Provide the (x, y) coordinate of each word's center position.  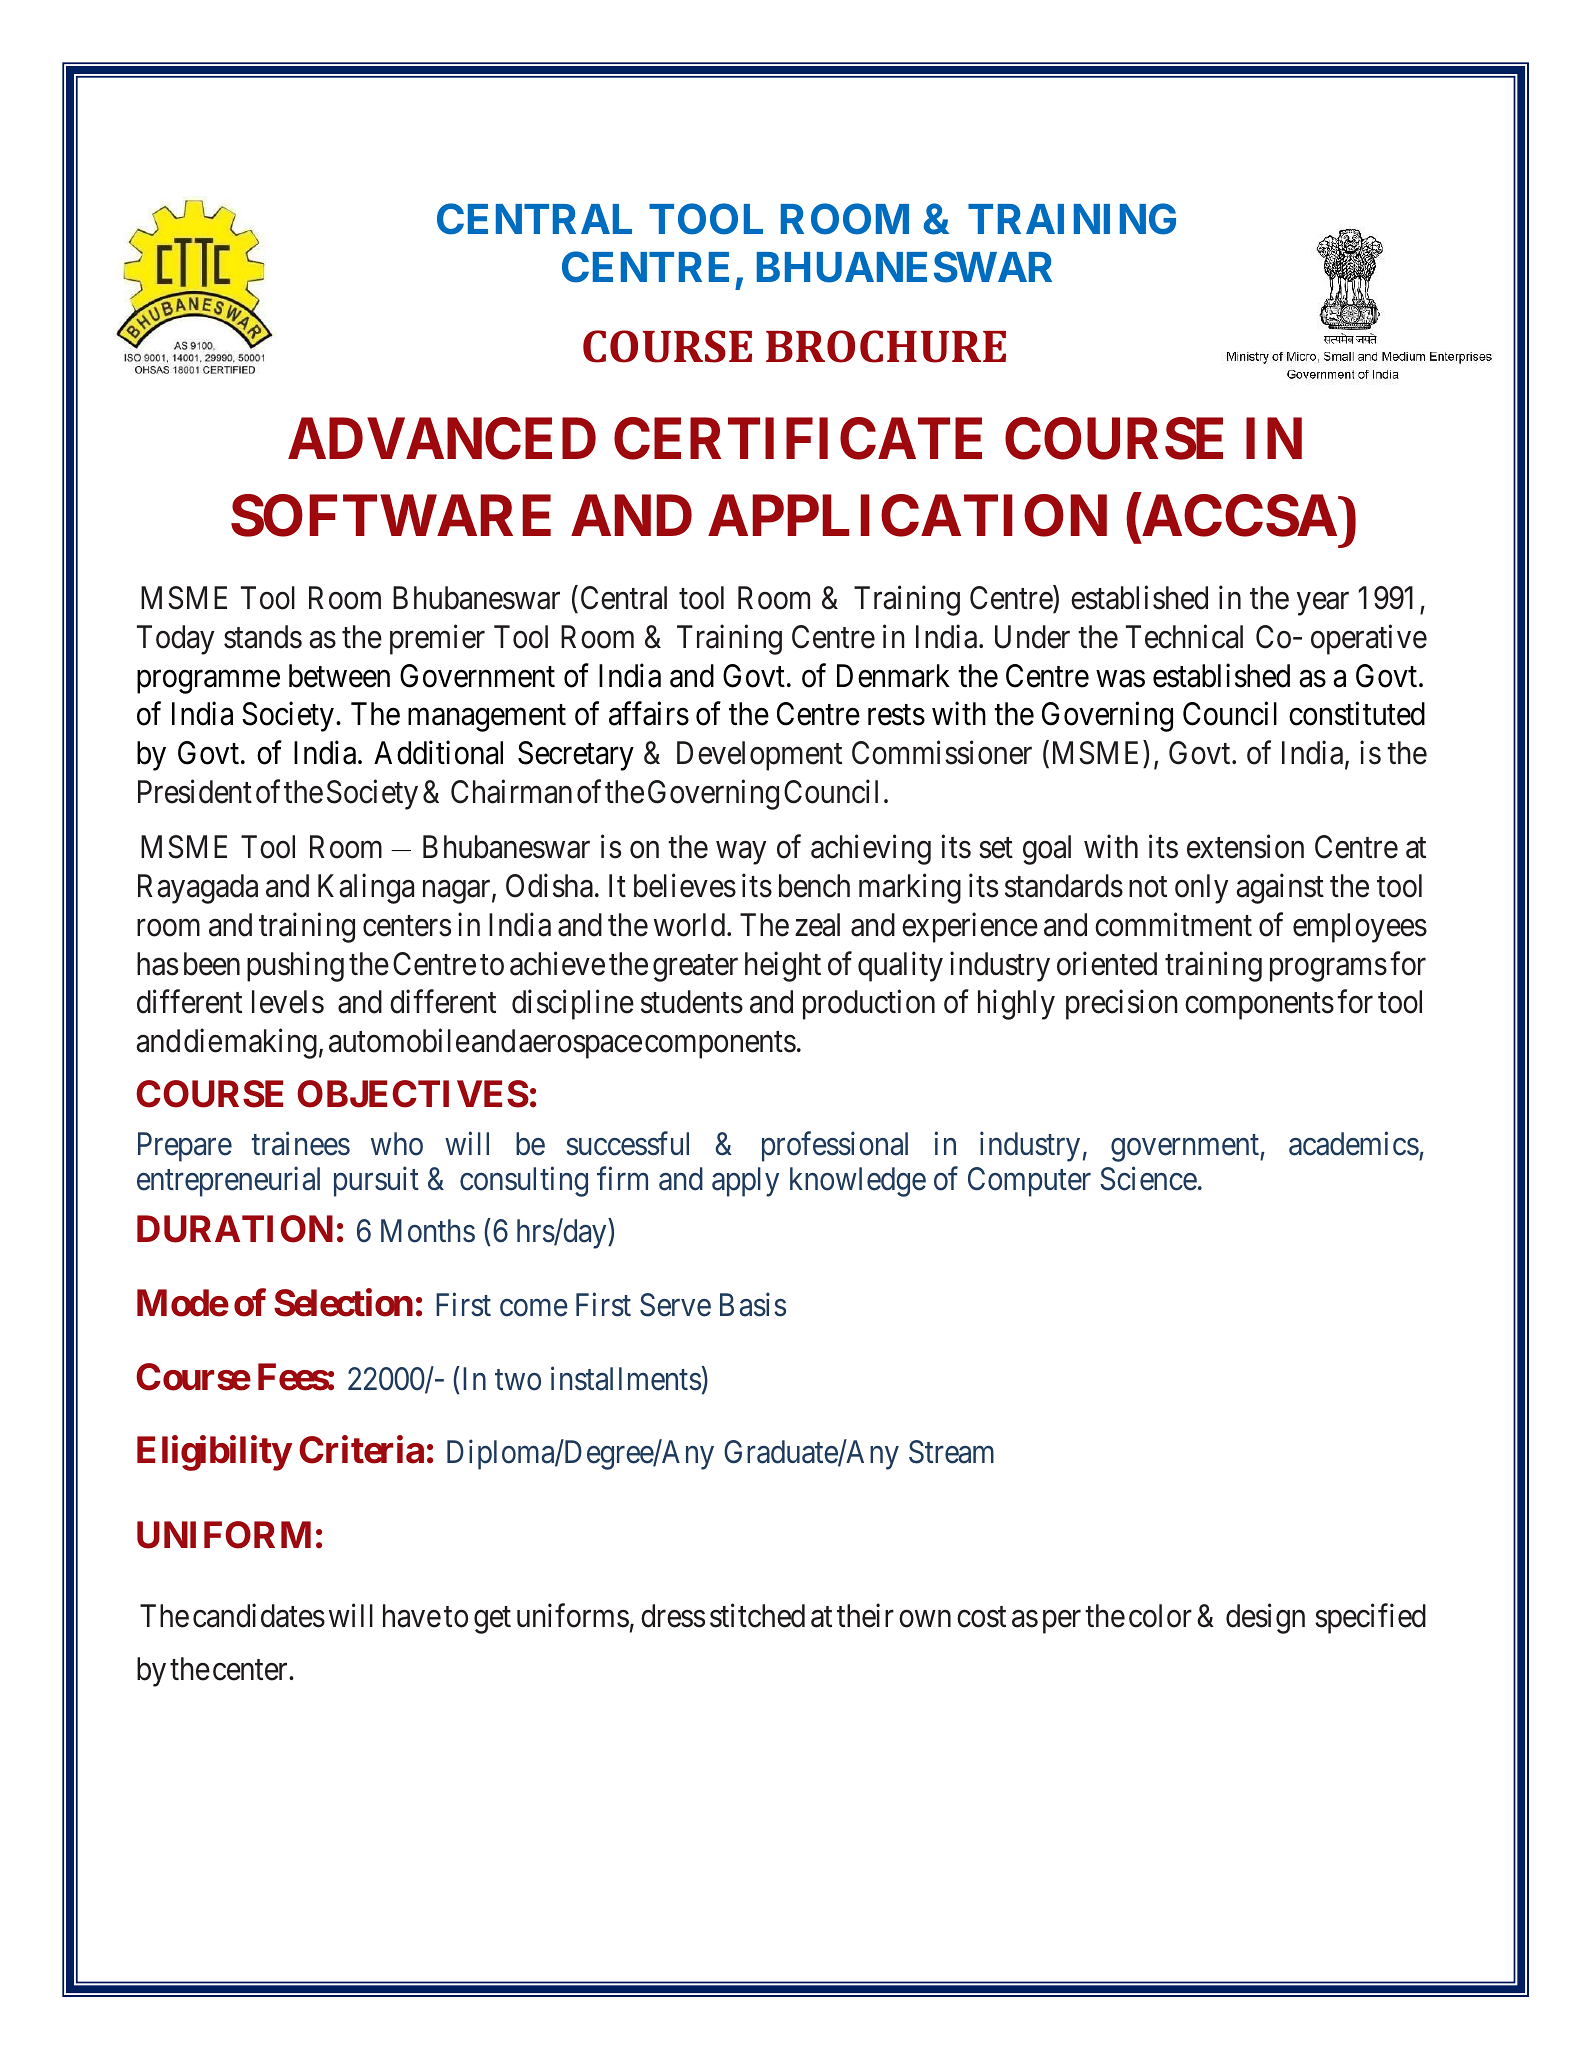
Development (759, 756)
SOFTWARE (391, 516)
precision (1122, 1005)
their (865, 1615)
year (1323, 604)
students (692, 1002)
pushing (295, 966)
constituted (1357, 714)
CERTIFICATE (798, 439)
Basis (753, 1305)
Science (1148, 1179)
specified (1370, 1618)
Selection (343, 1303)
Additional (438, 753)
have (412, 1616)
